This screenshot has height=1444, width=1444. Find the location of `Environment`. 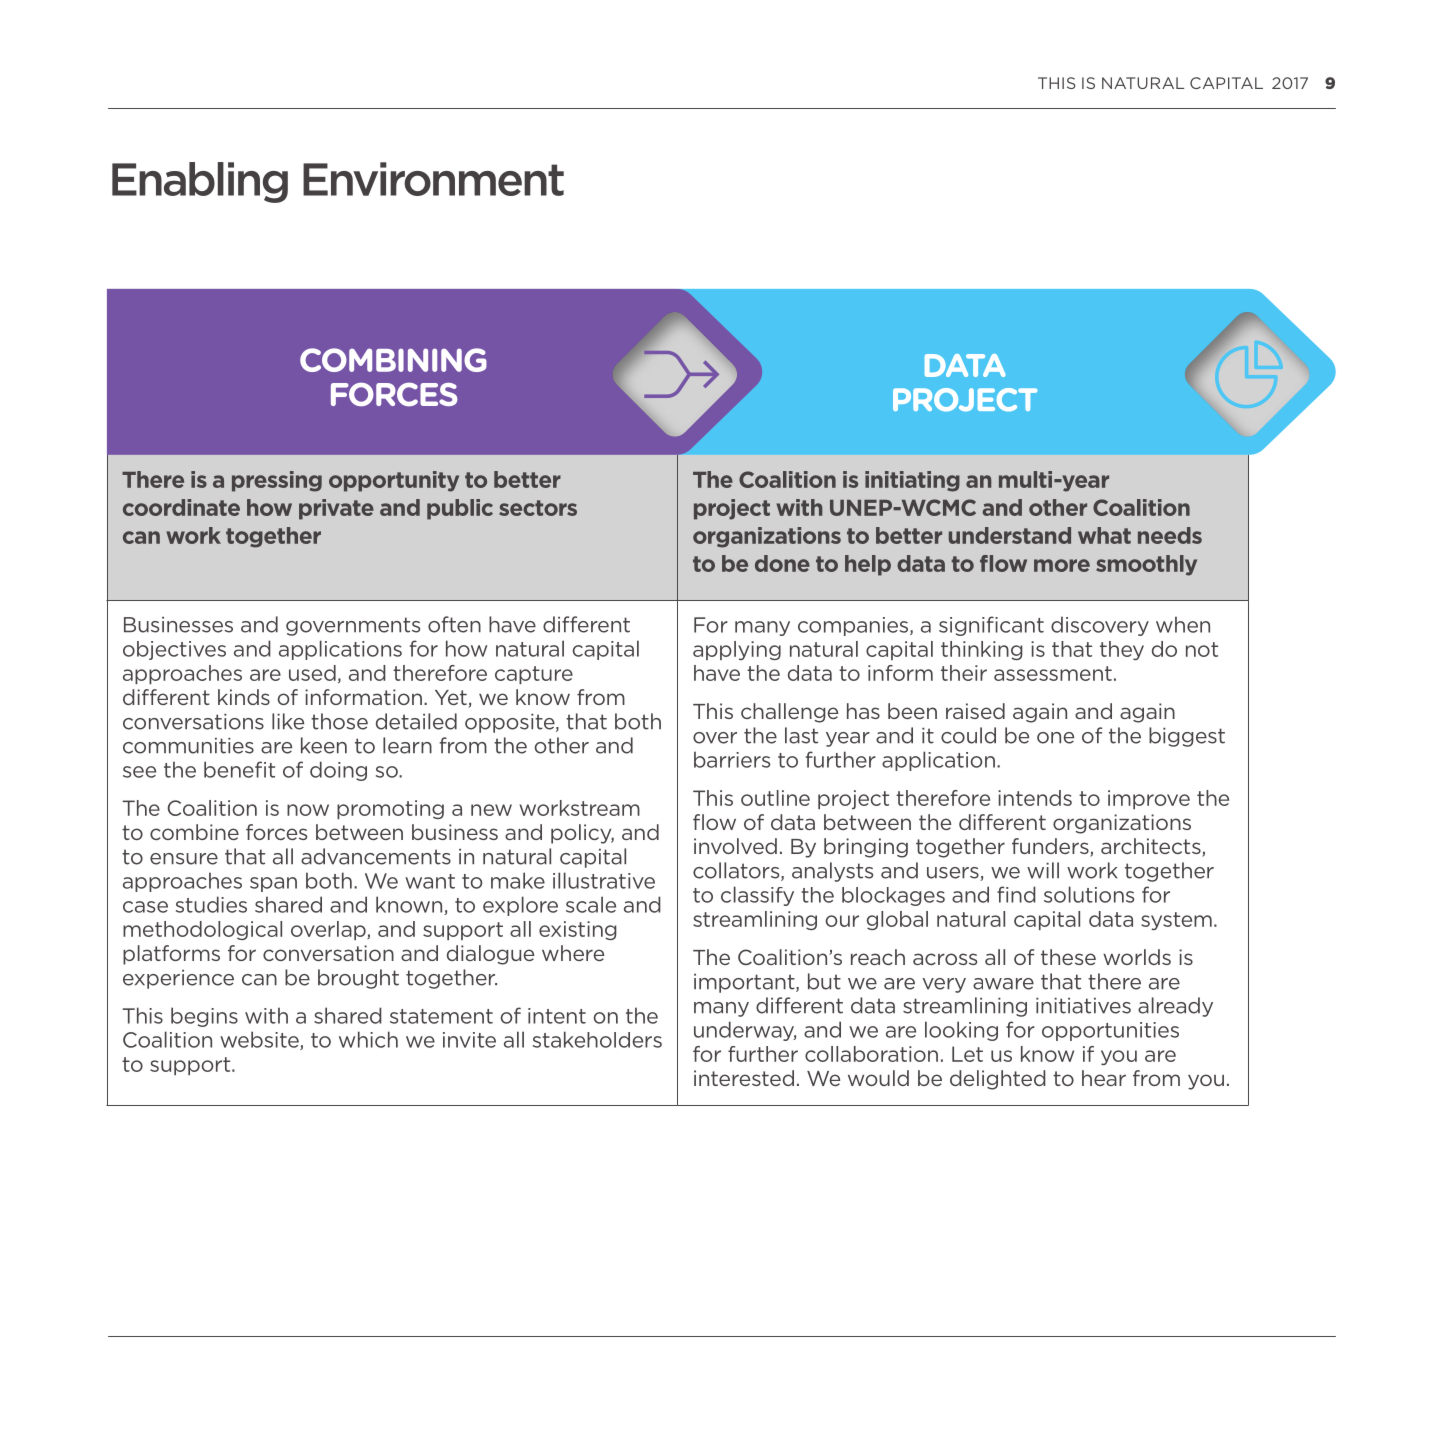

Environment is located at coordinates (433, 179).
